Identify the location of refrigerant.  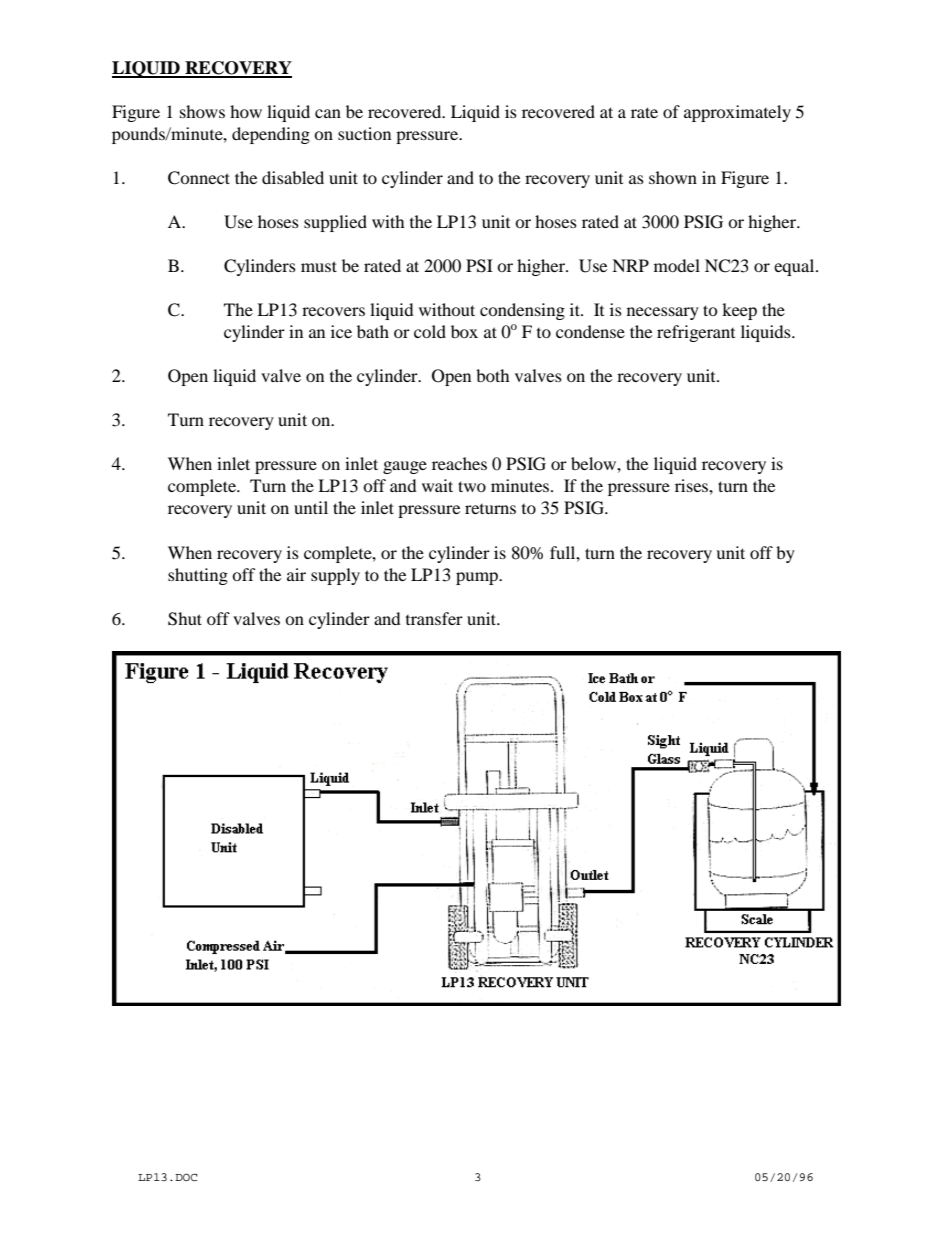
(696, 333).
